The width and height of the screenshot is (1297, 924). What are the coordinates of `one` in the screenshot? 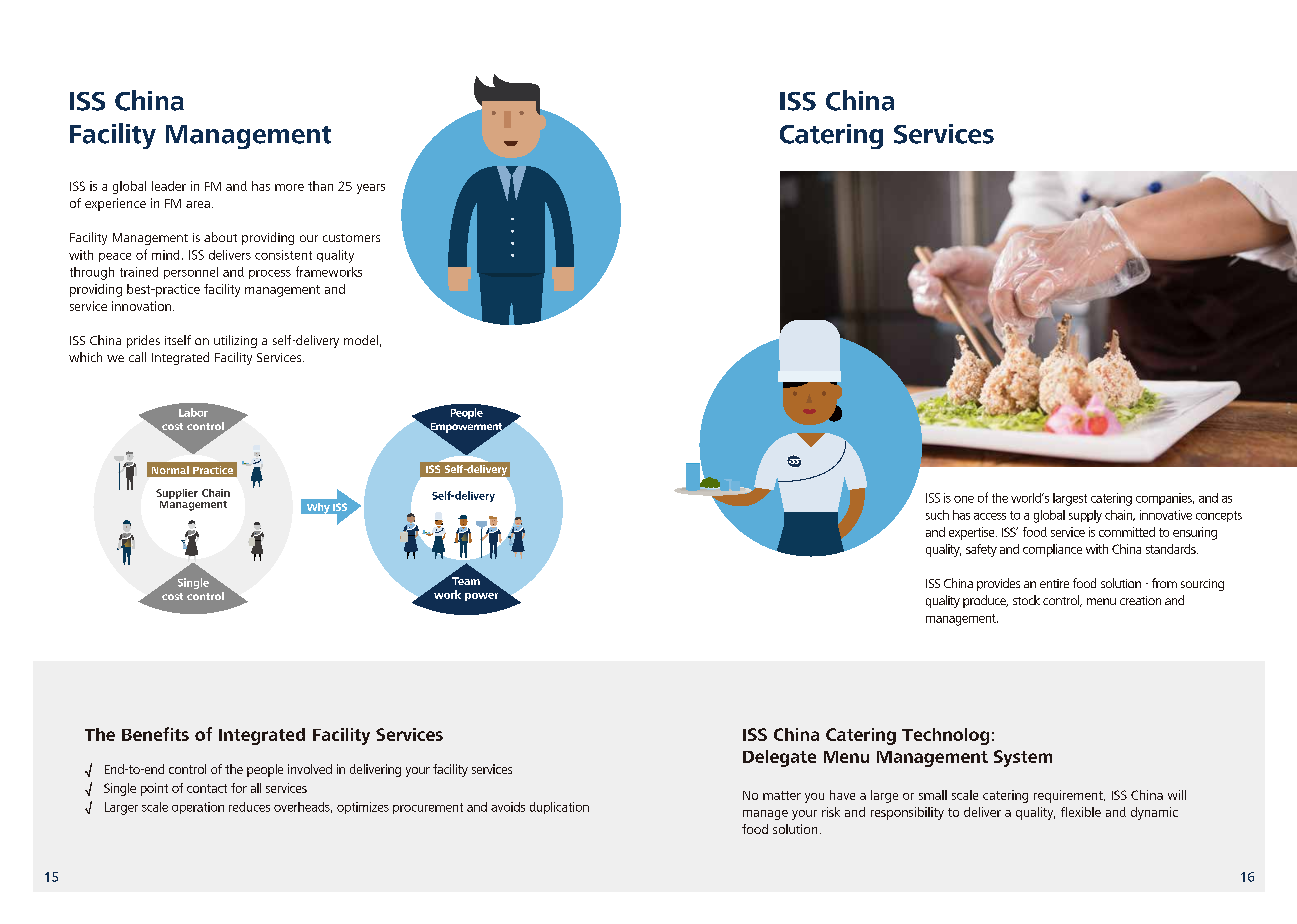 It's located at (964, 499).
